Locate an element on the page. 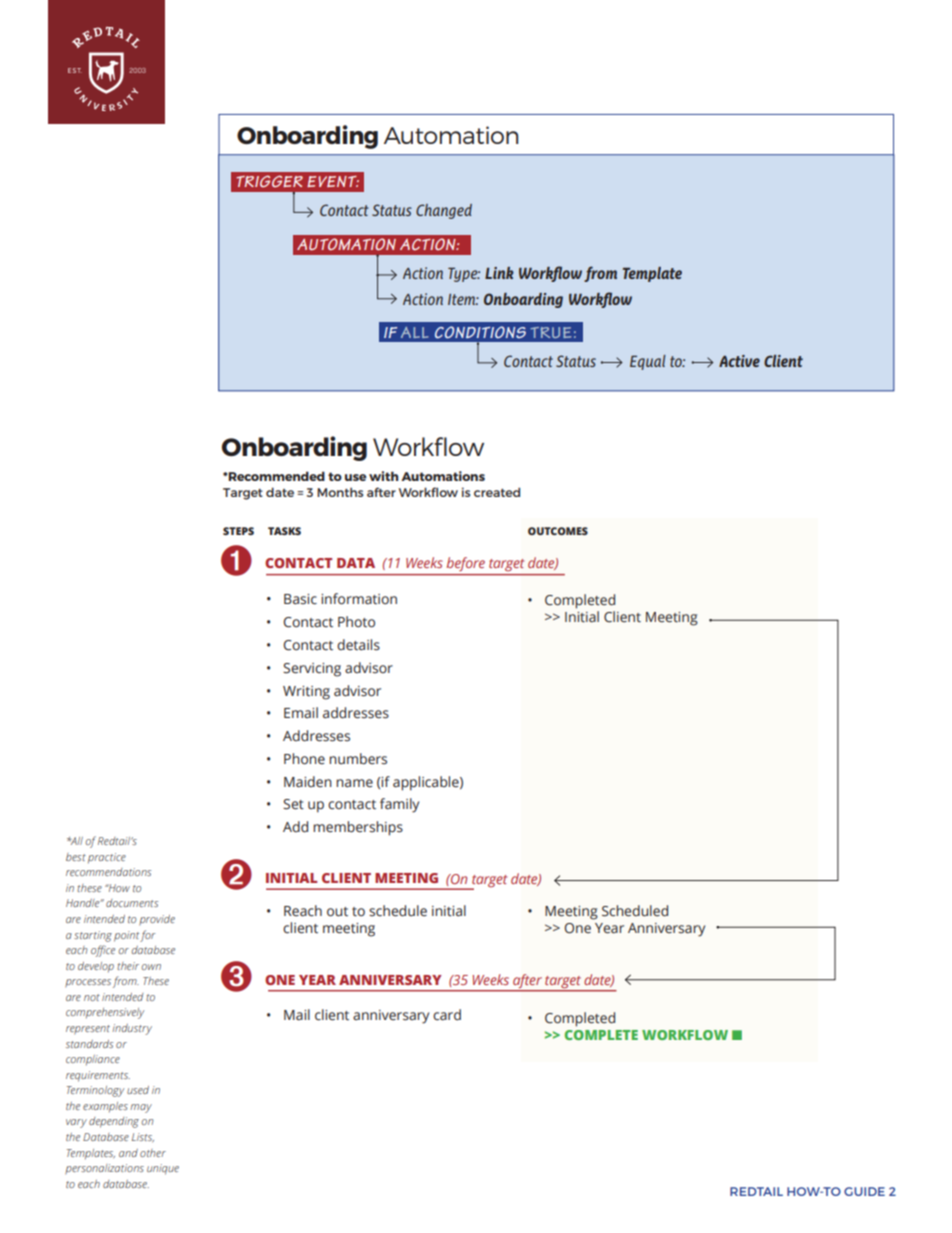 The height and width of the image is (1233, 952). before is located at coordinates (466, 564).
